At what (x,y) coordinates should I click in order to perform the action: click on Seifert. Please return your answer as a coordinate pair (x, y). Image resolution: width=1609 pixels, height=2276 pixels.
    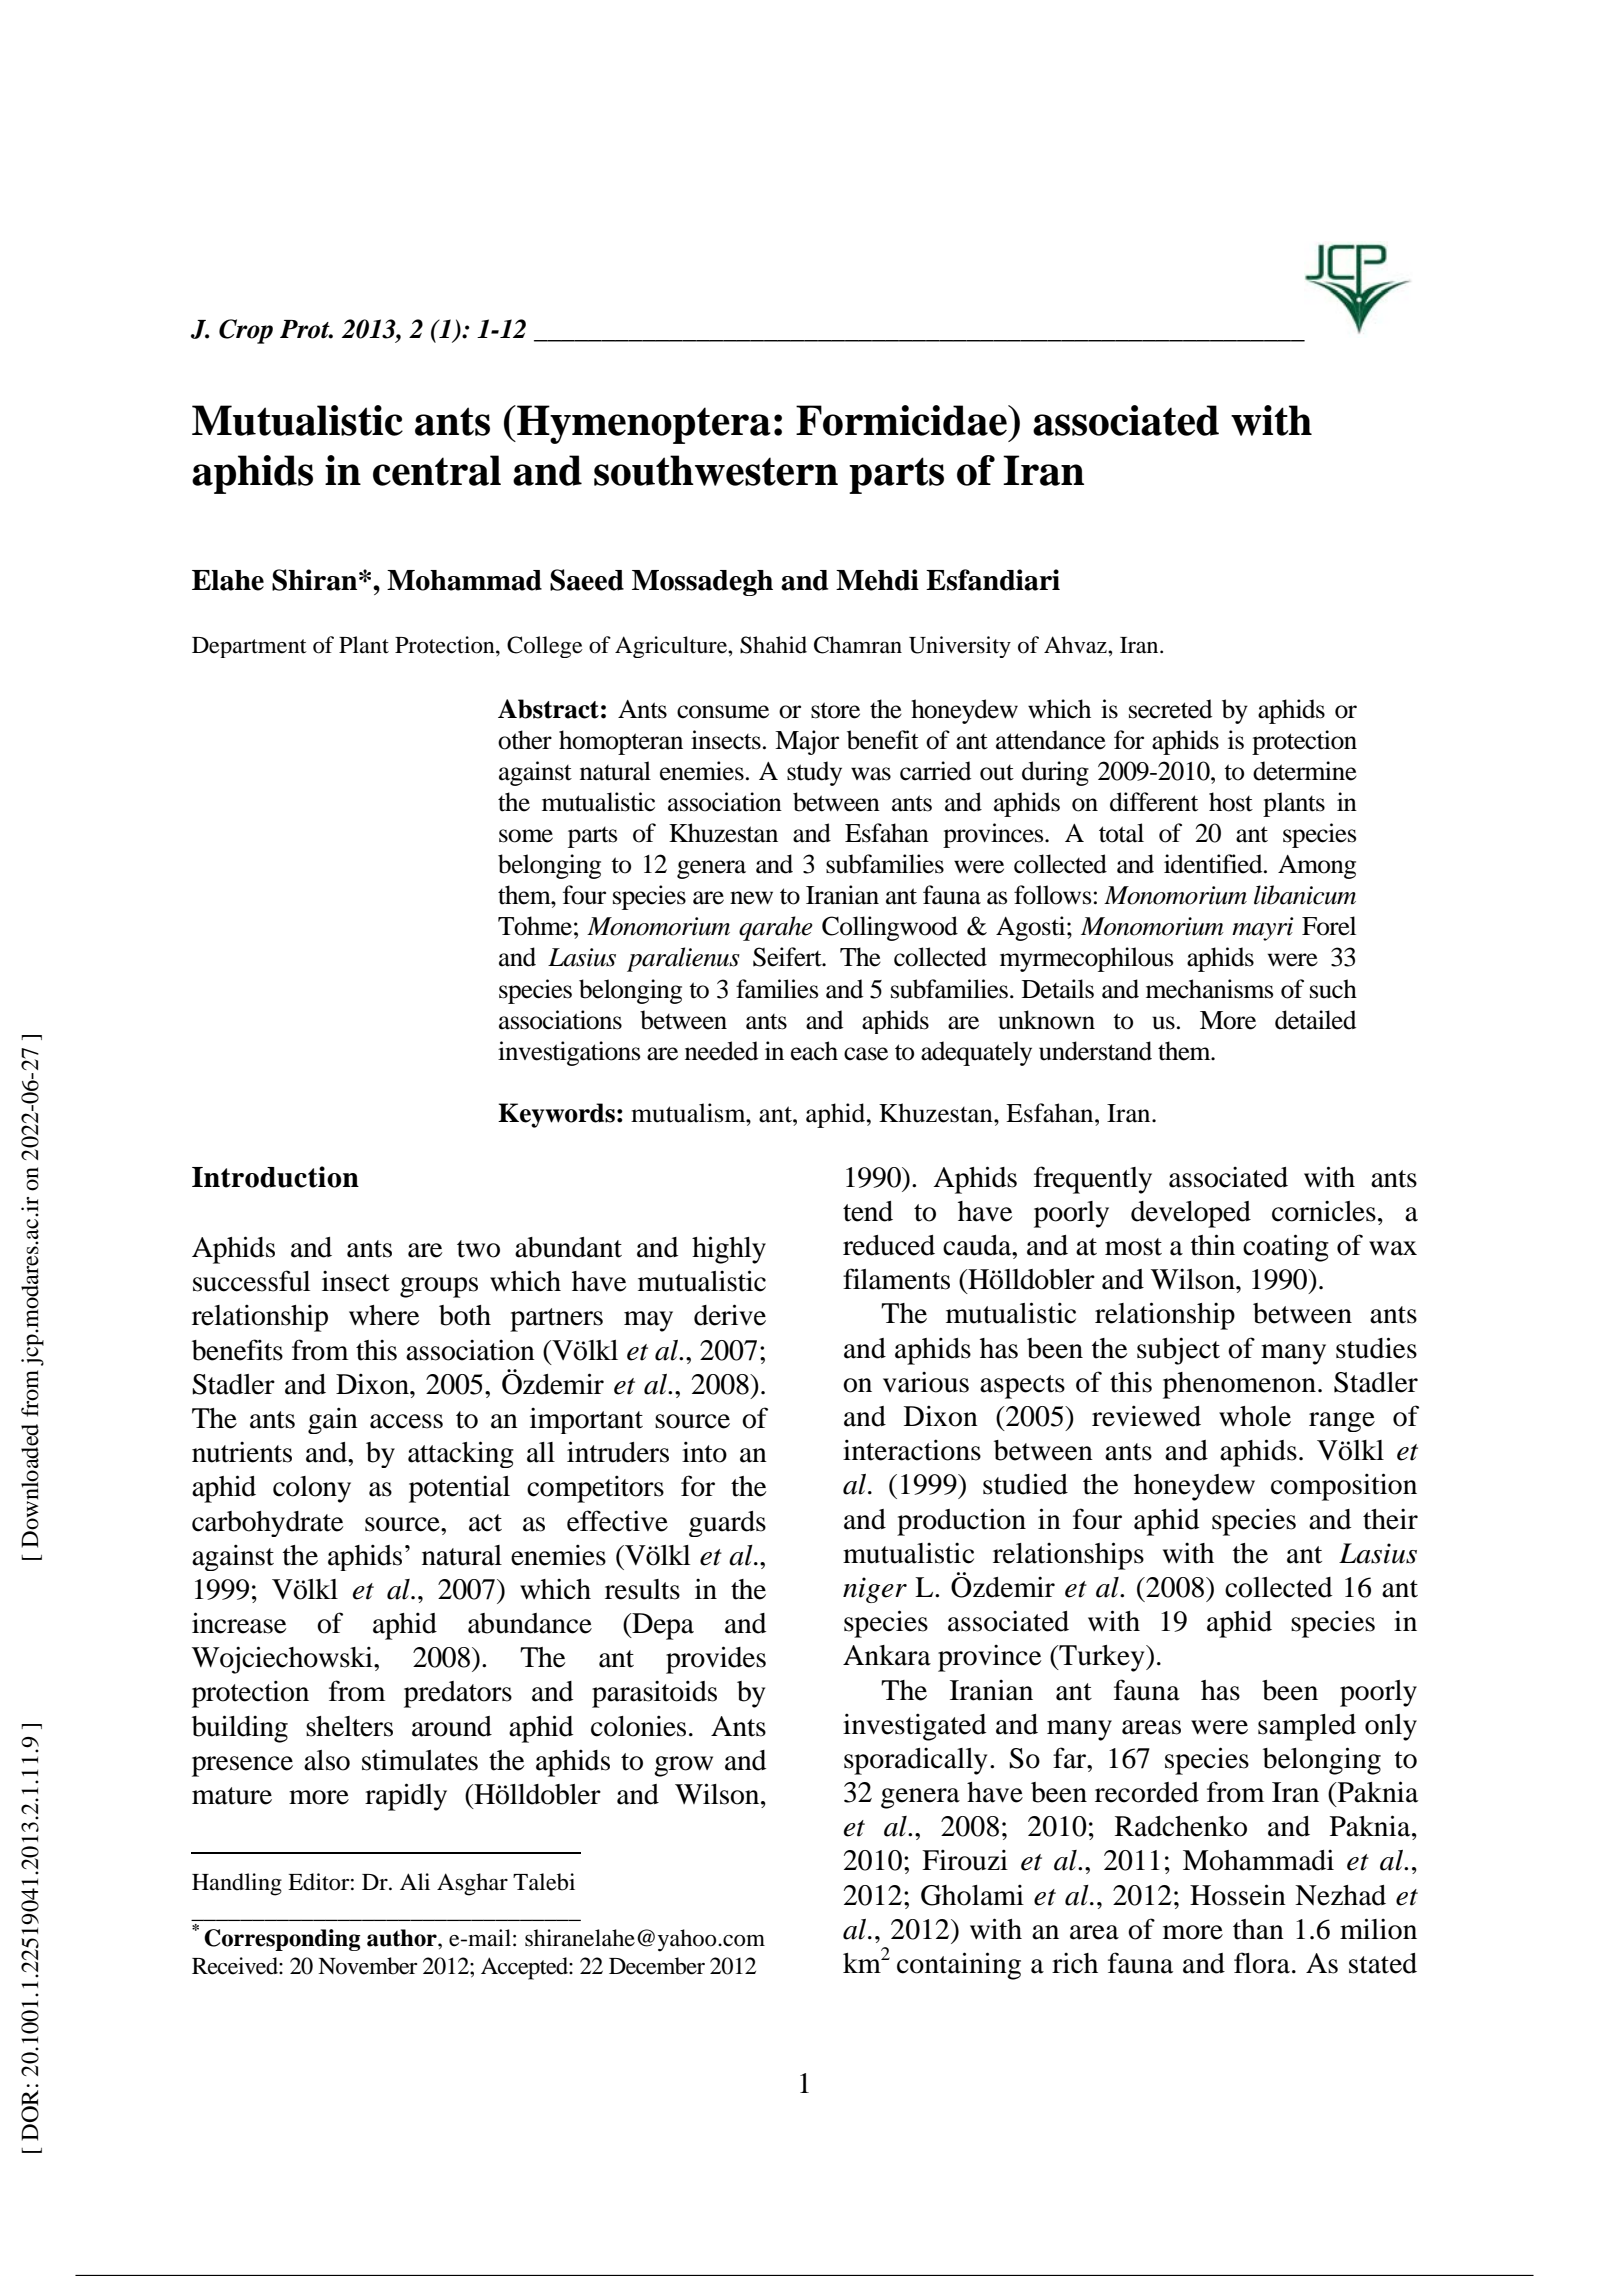
    Looking at the image, I should click on (788, 957).
